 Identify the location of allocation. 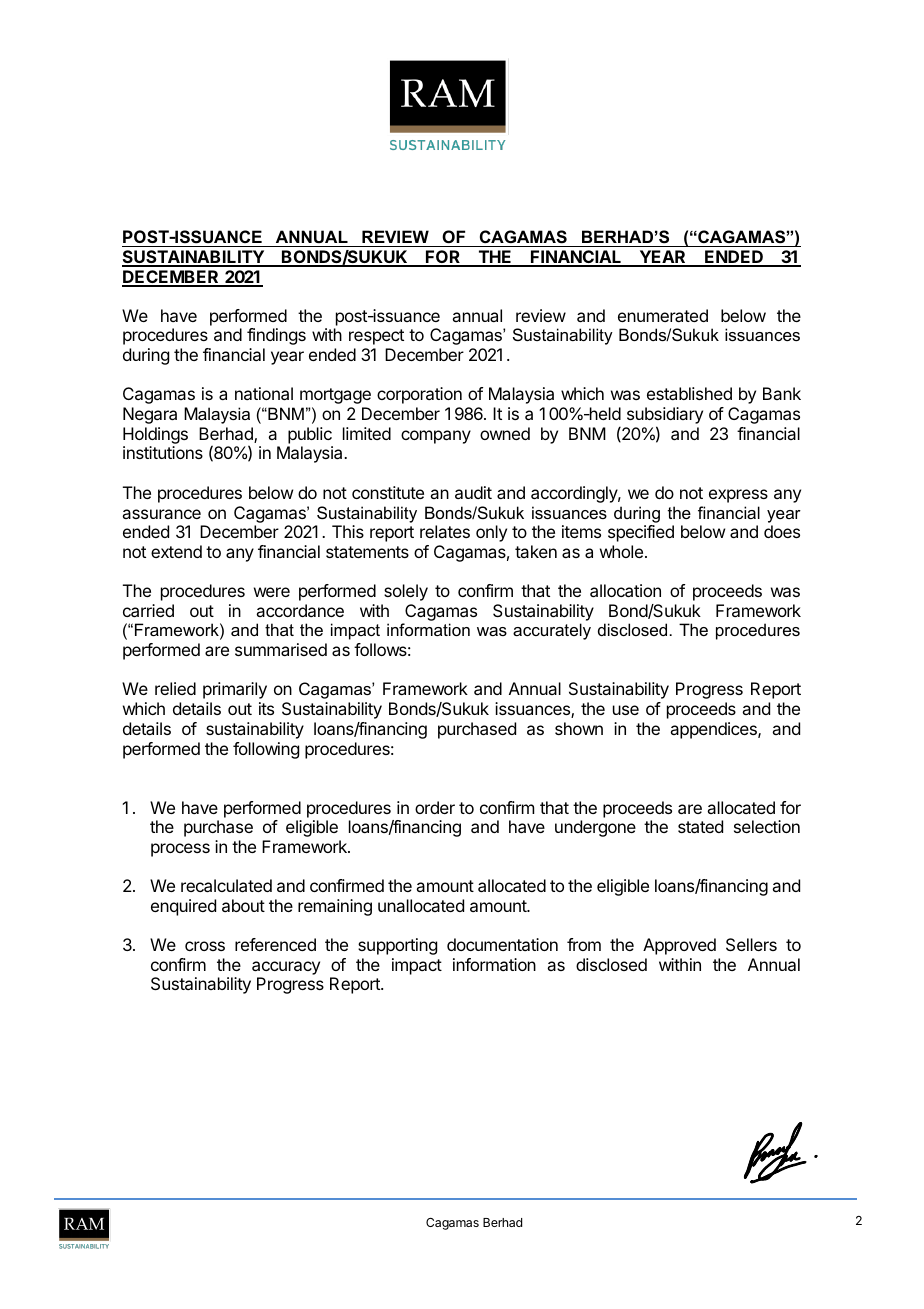
(625, 590).
